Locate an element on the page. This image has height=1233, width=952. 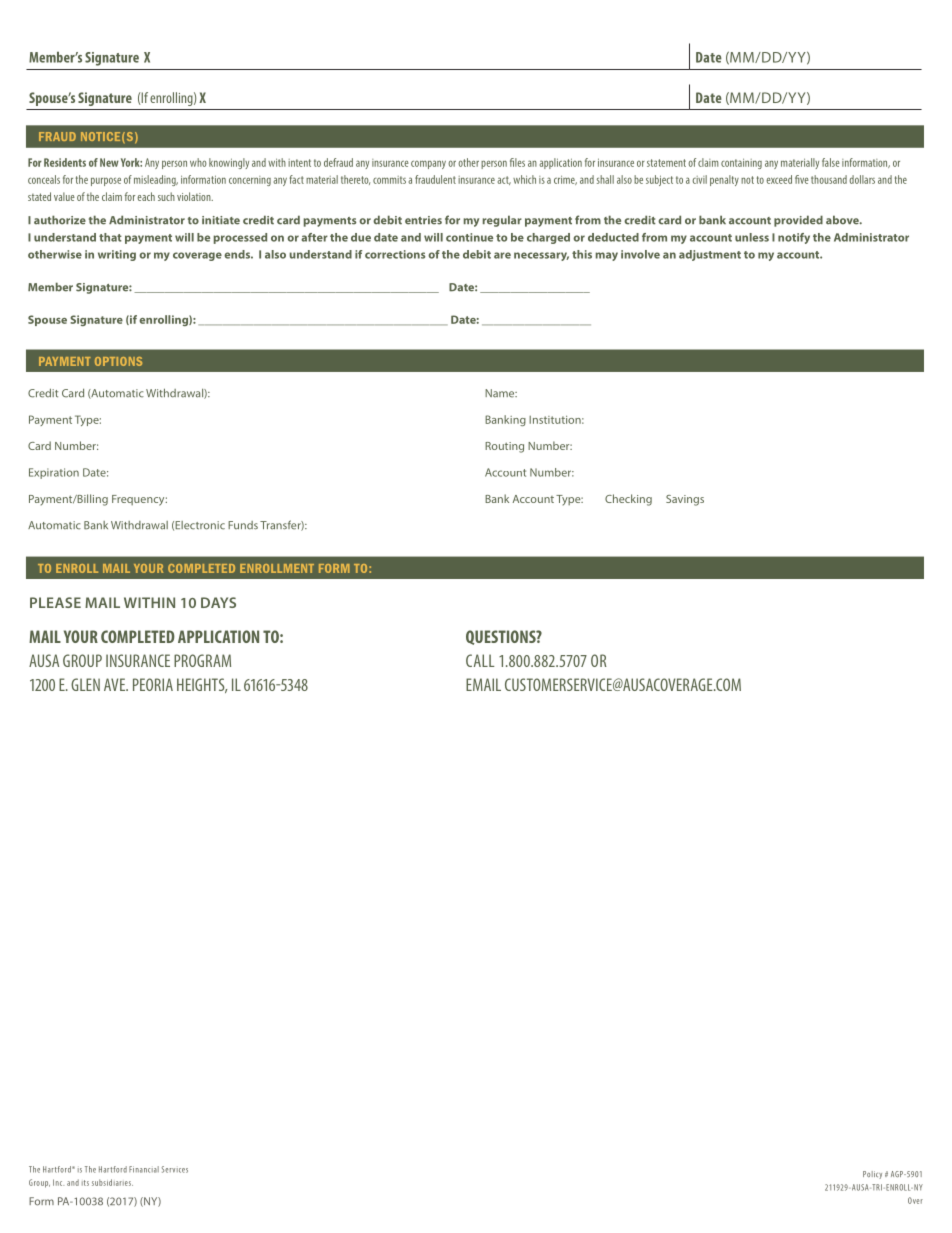
Savings is located at coordinates (685, 500).
